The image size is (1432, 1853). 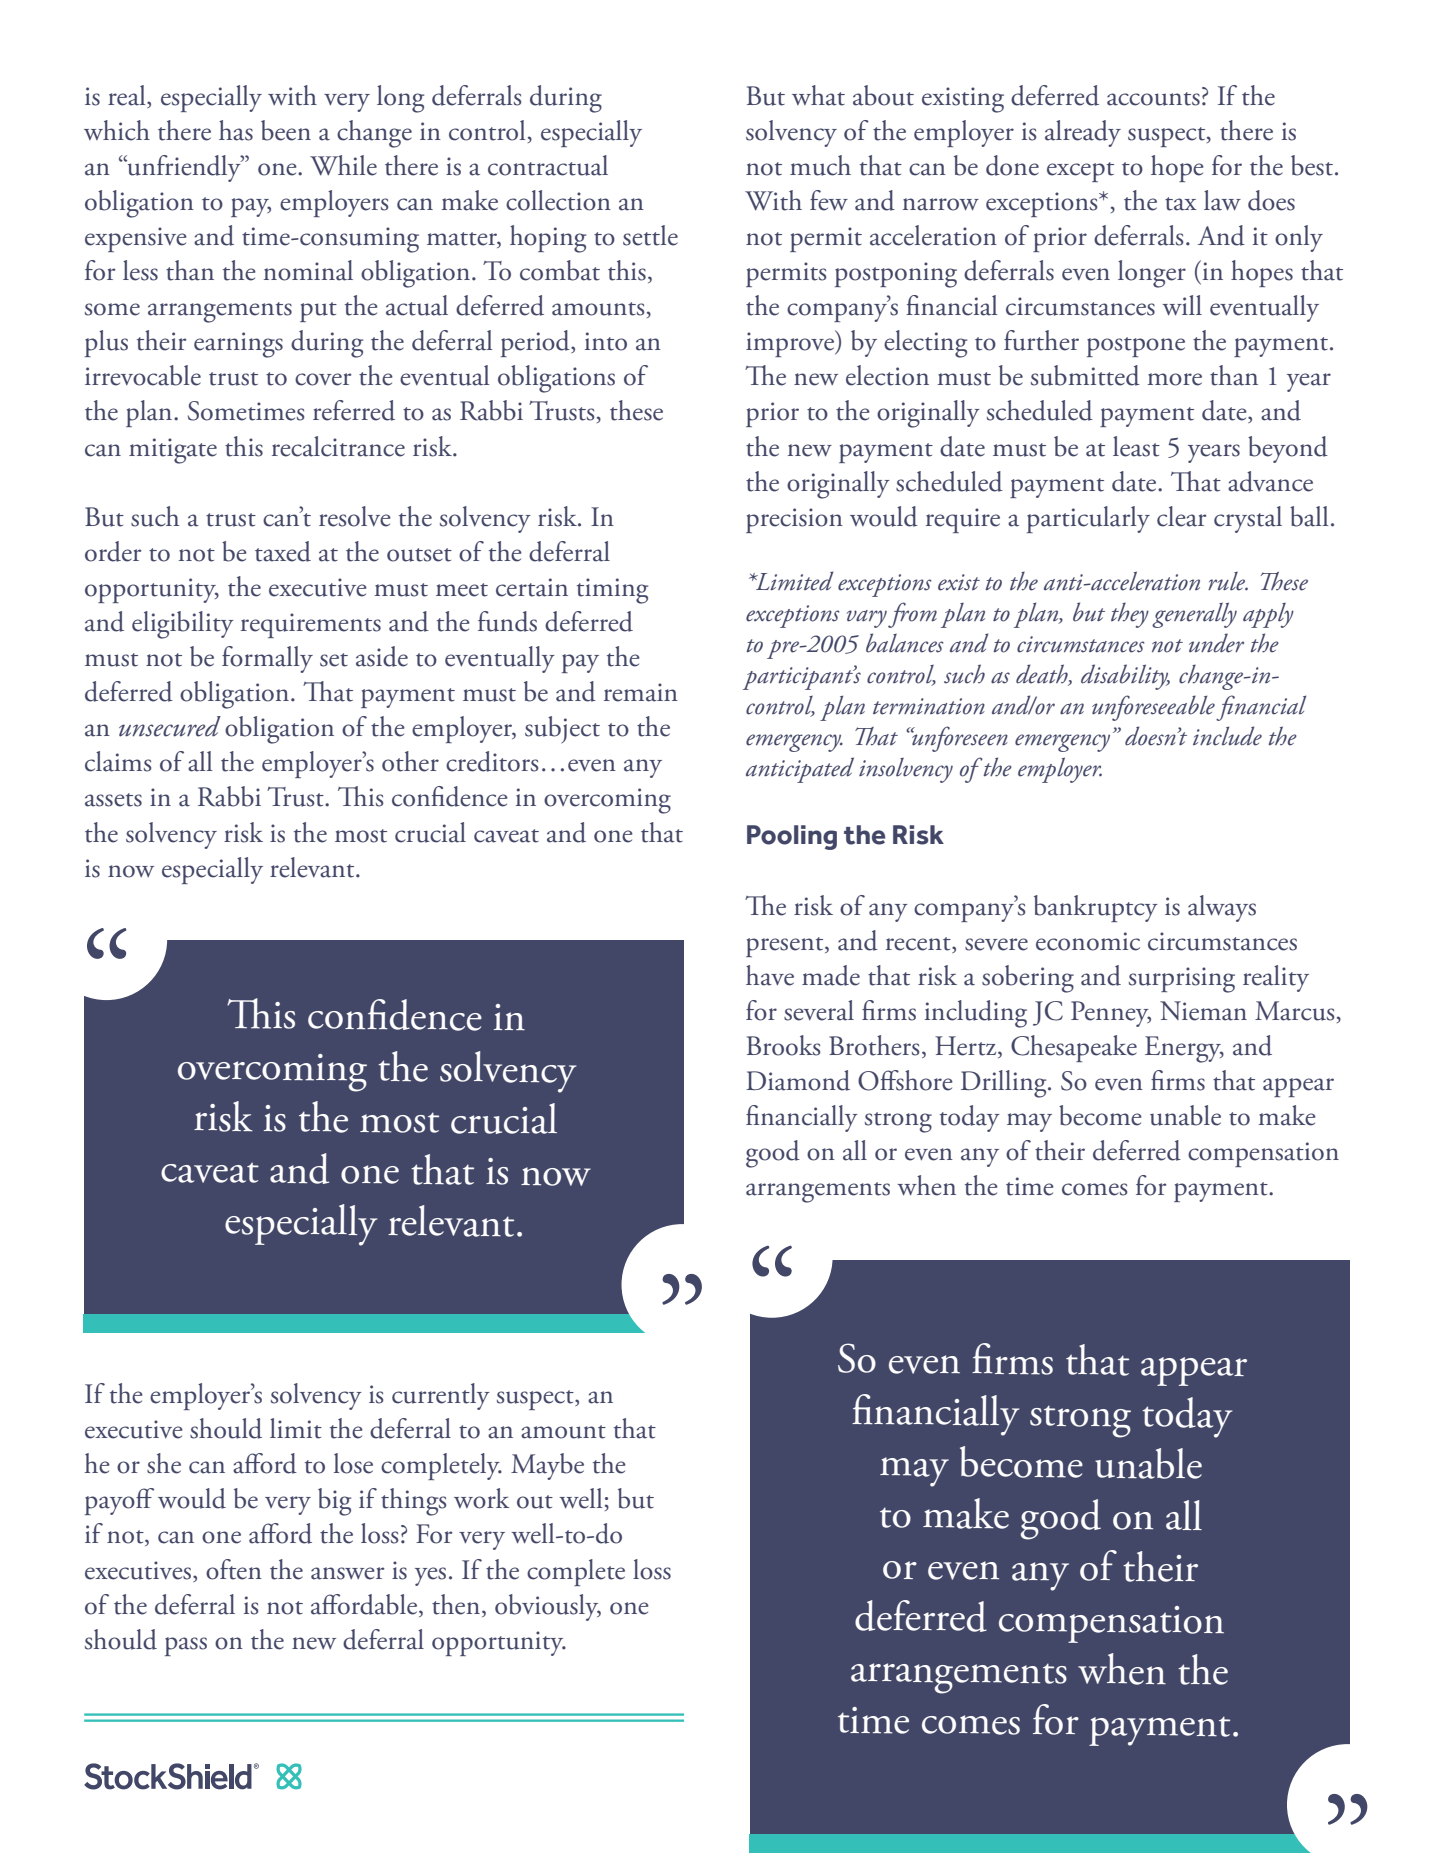 What do you see at coordinates (820, 165) in the document?
I see `much` at bounding box center [820, 165].
